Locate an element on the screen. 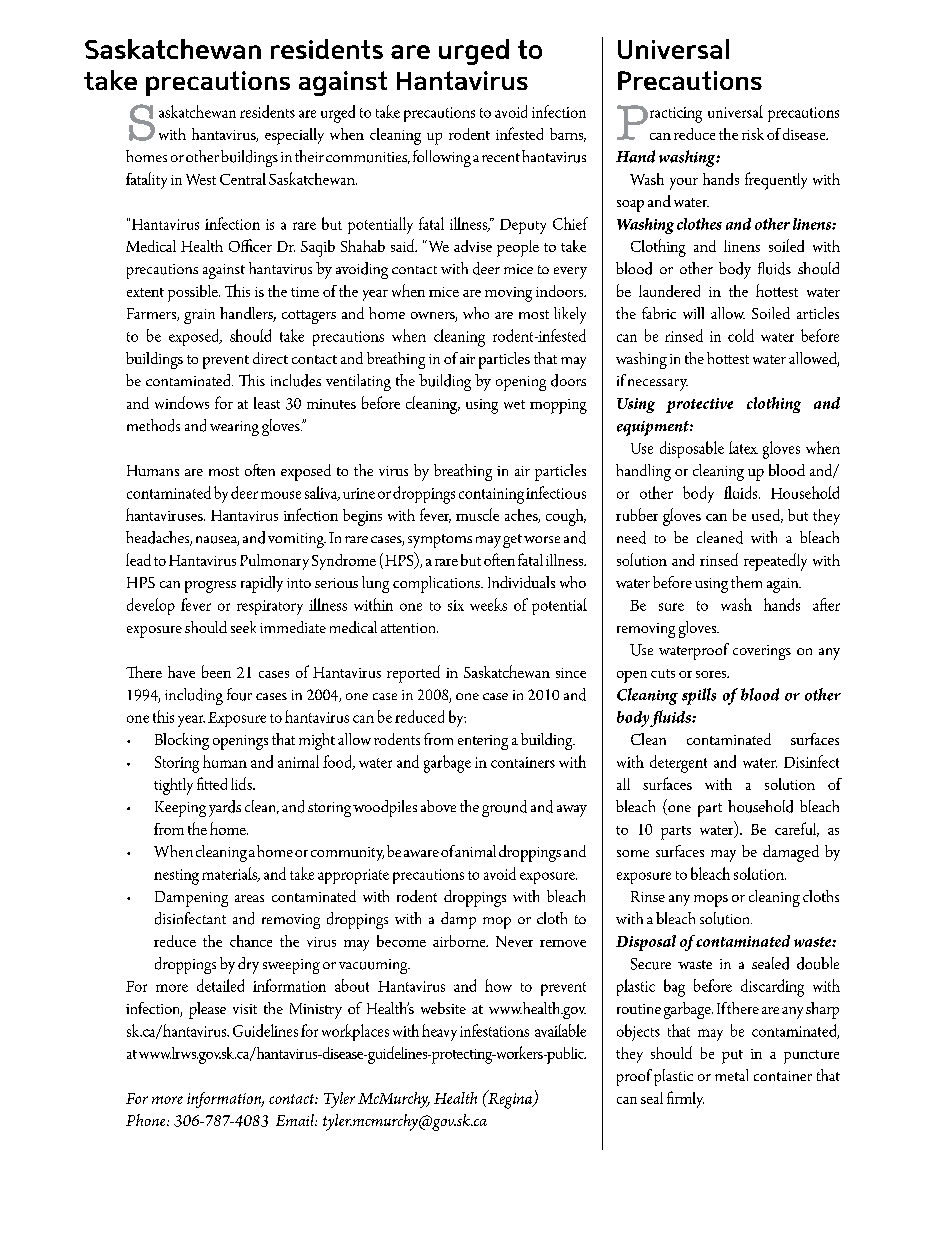 This screenshot has width=952, height=1233. West is located at coordinates (201, 179).
